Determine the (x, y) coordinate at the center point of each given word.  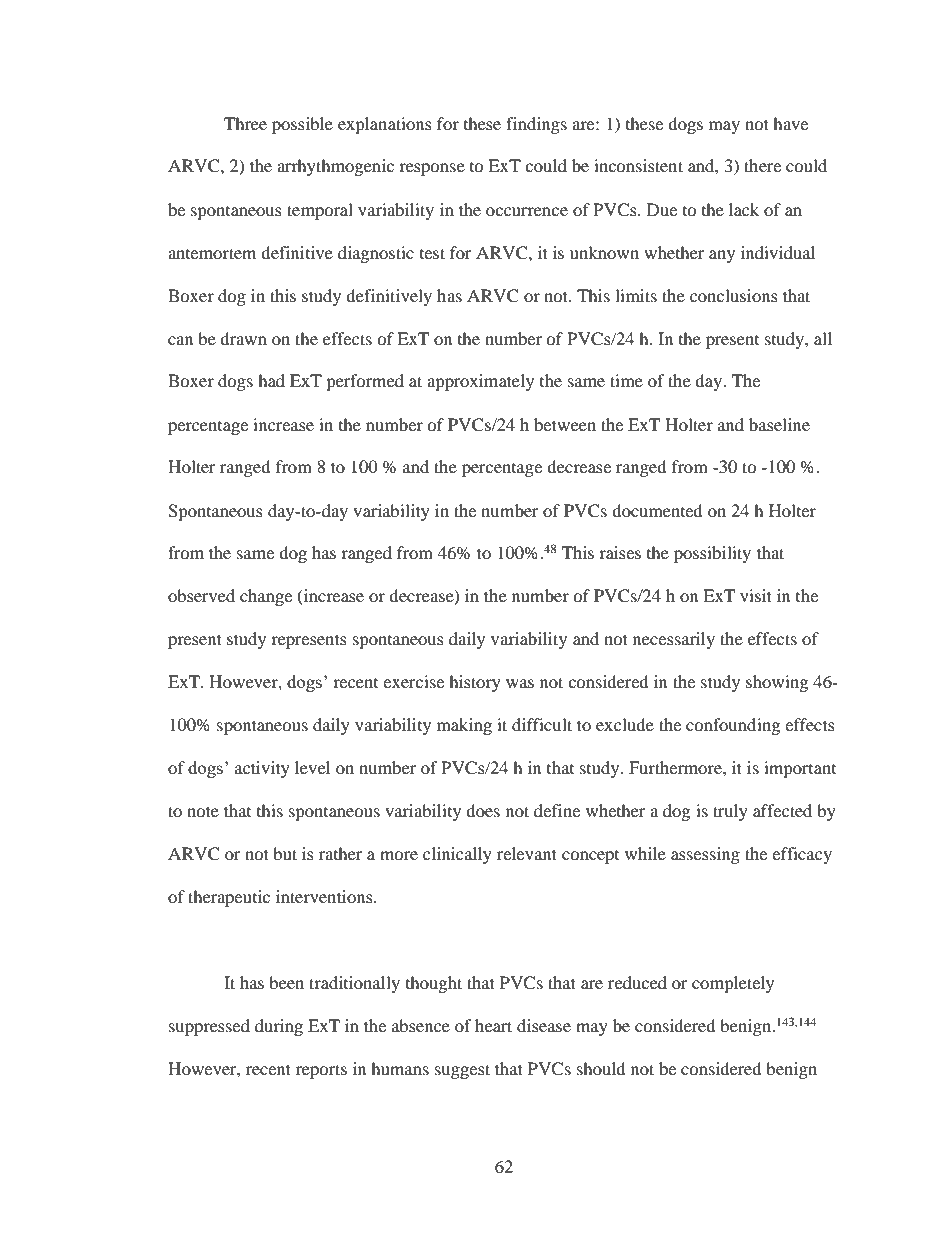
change (266, 597)
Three (245, 123)
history (475, 683)
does (483, 810)
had (271, 380)
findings (536, 125)
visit (756, 595)
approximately (480, 382)
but (285, 853)
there (762, 165)
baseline (779, 424)
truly (730, 812)
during (279, 1027)
